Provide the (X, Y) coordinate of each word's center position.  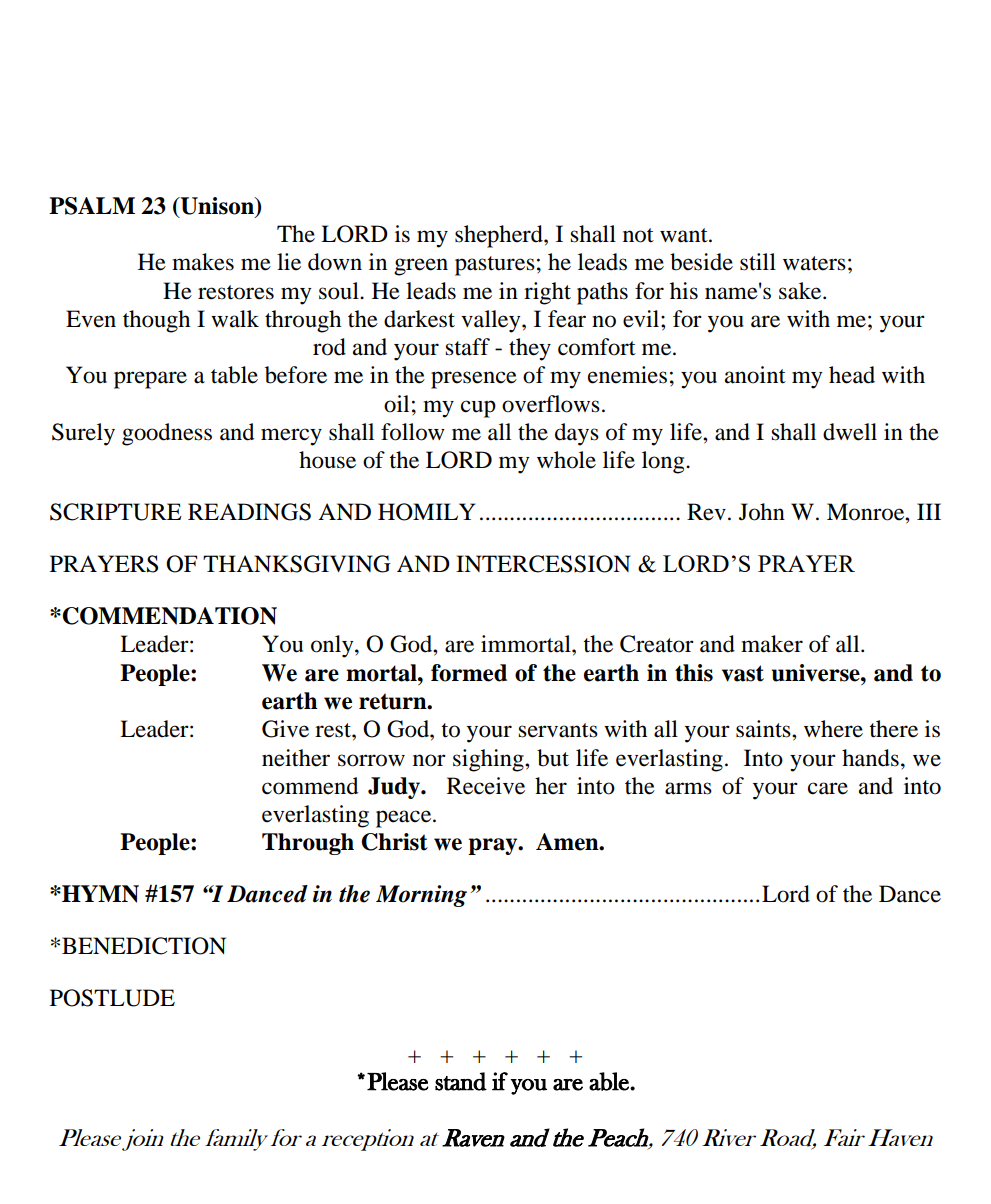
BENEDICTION (144, 946)
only (333, 646)
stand (461, 1081)
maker (772, 644)
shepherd (500, 236)
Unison (217, 207)
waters (814, 263)
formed (469, 673)
